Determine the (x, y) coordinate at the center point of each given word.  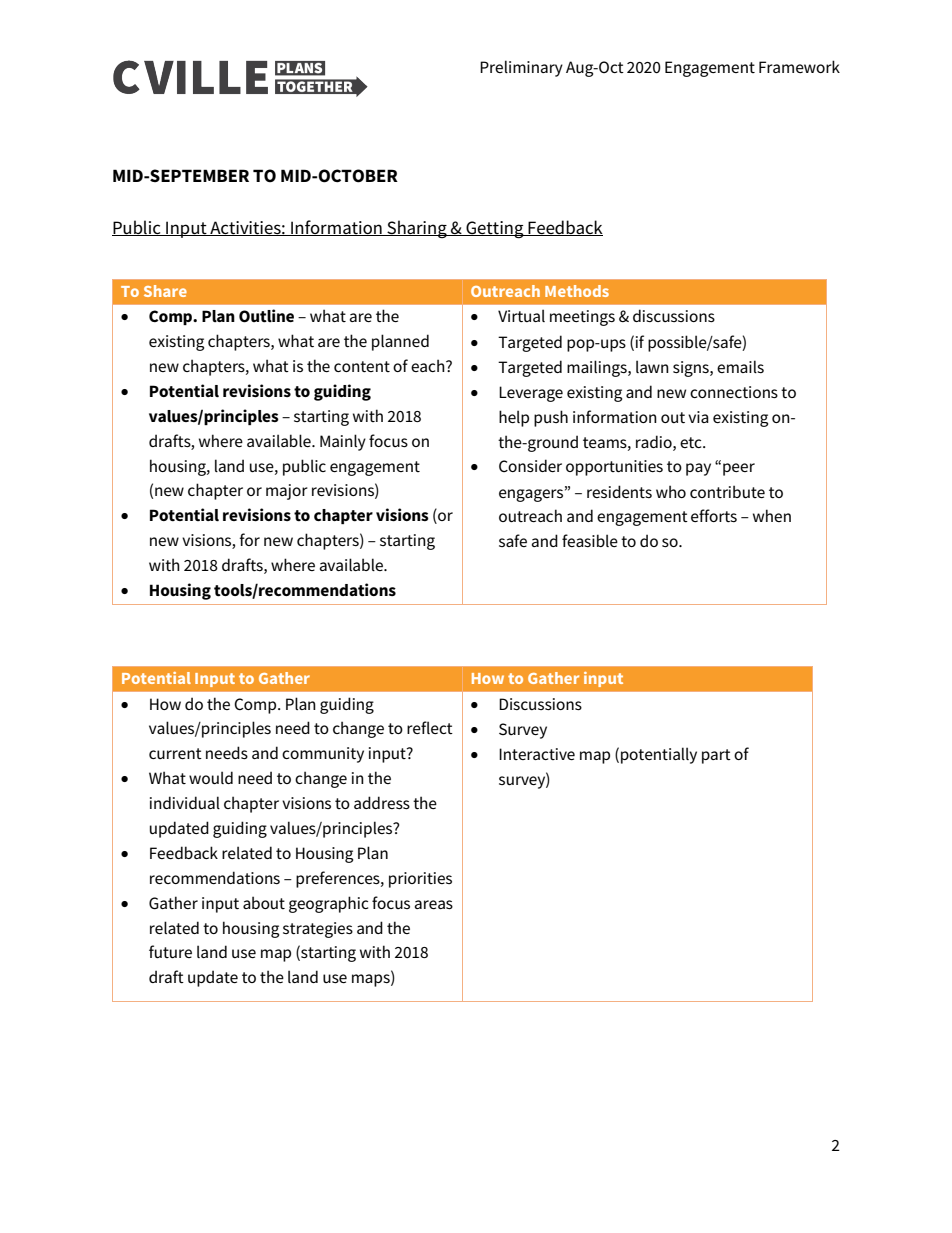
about (264, 902)
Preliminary (521, 68)
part (716, 756)
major (287, 492)
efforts (714, 515)
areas (434, 904)
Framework (799, 66)
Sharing (417, 229)
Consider (530, 465)
